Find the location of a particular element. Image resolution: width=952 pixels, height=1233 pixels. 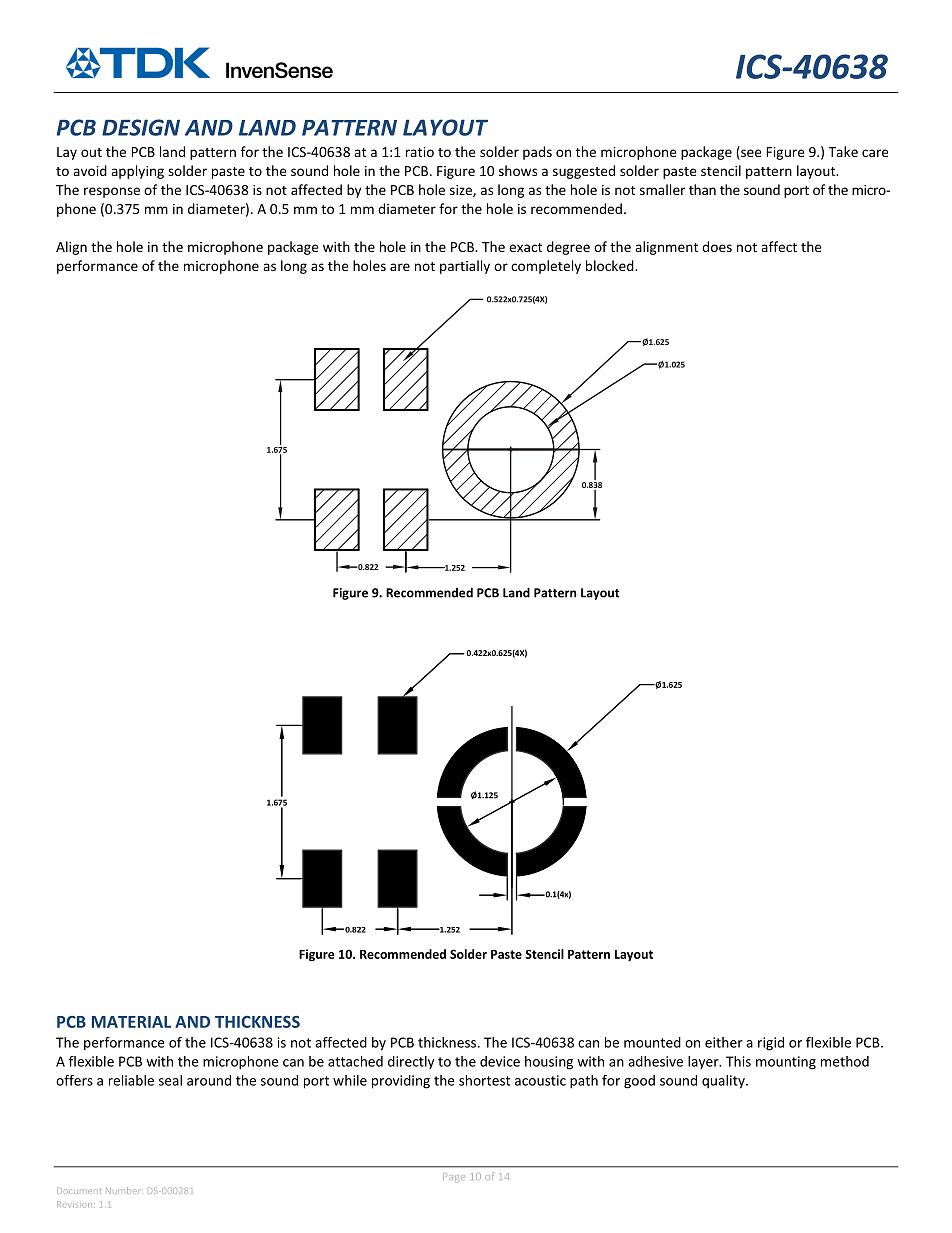

shows is located at coordinates (518, 170).
